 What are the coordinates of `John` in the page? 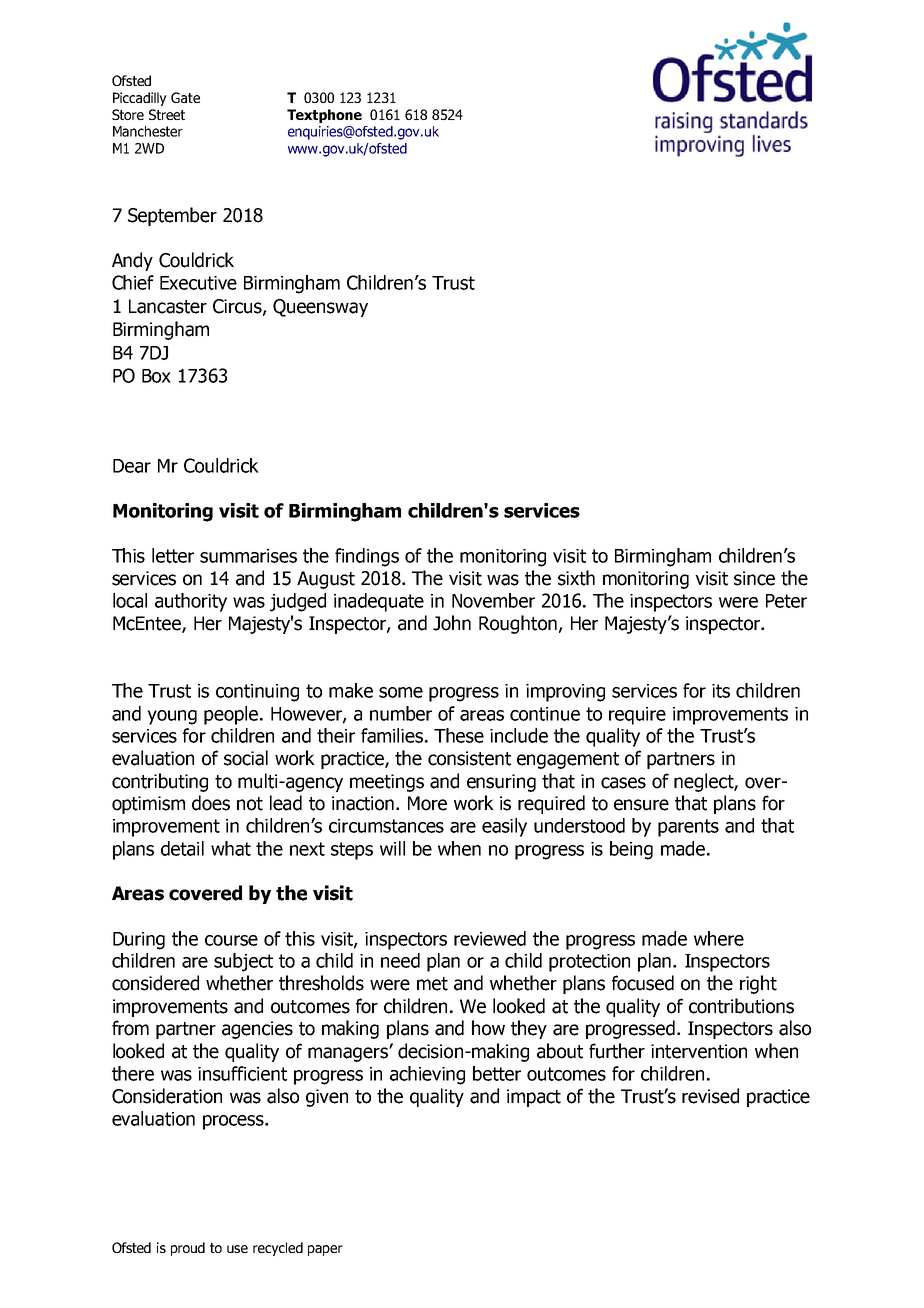 It's located at (452, 623).
